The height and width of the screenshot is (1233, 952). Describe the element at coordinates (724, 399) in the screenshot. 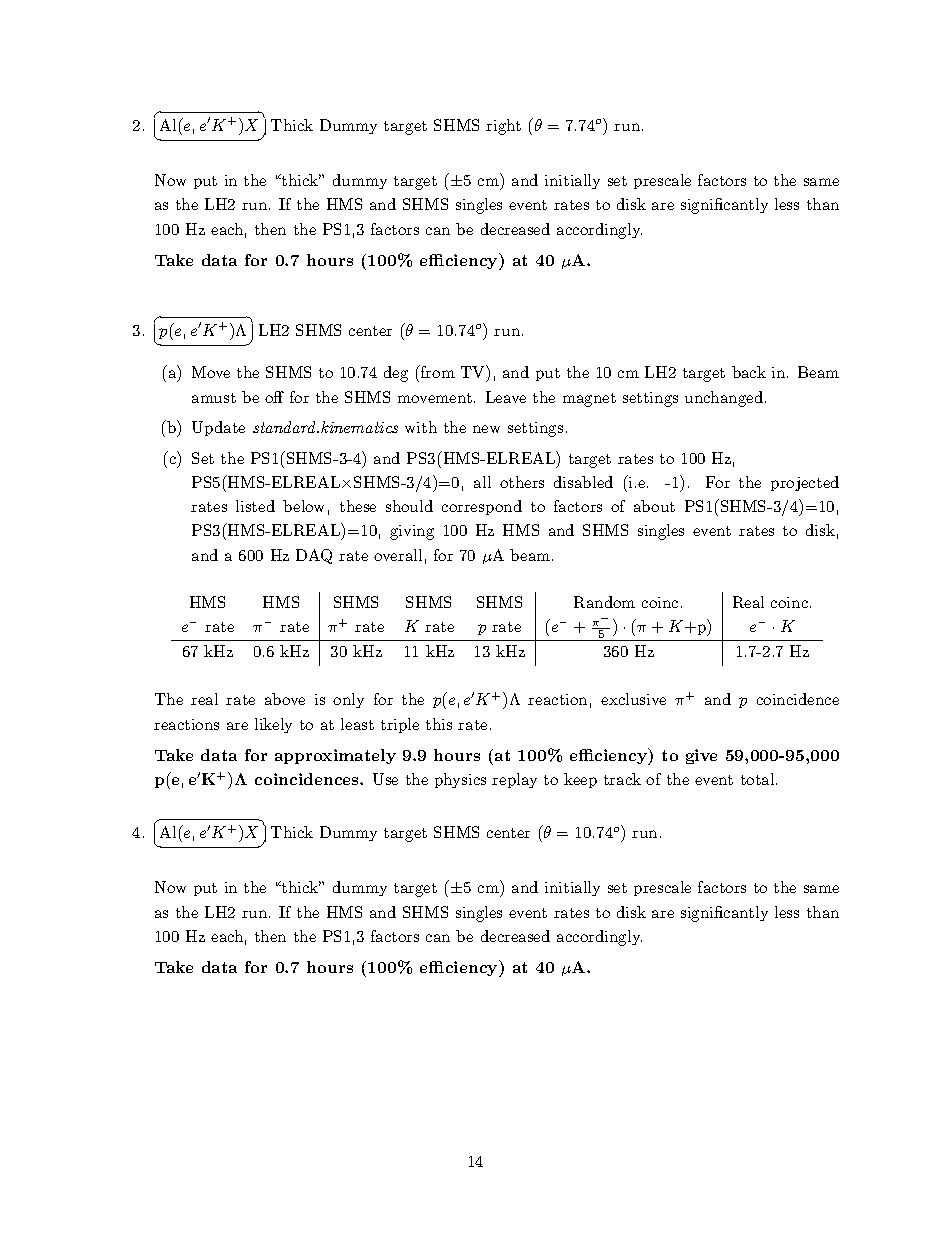

I see `unchanged` at that location.
